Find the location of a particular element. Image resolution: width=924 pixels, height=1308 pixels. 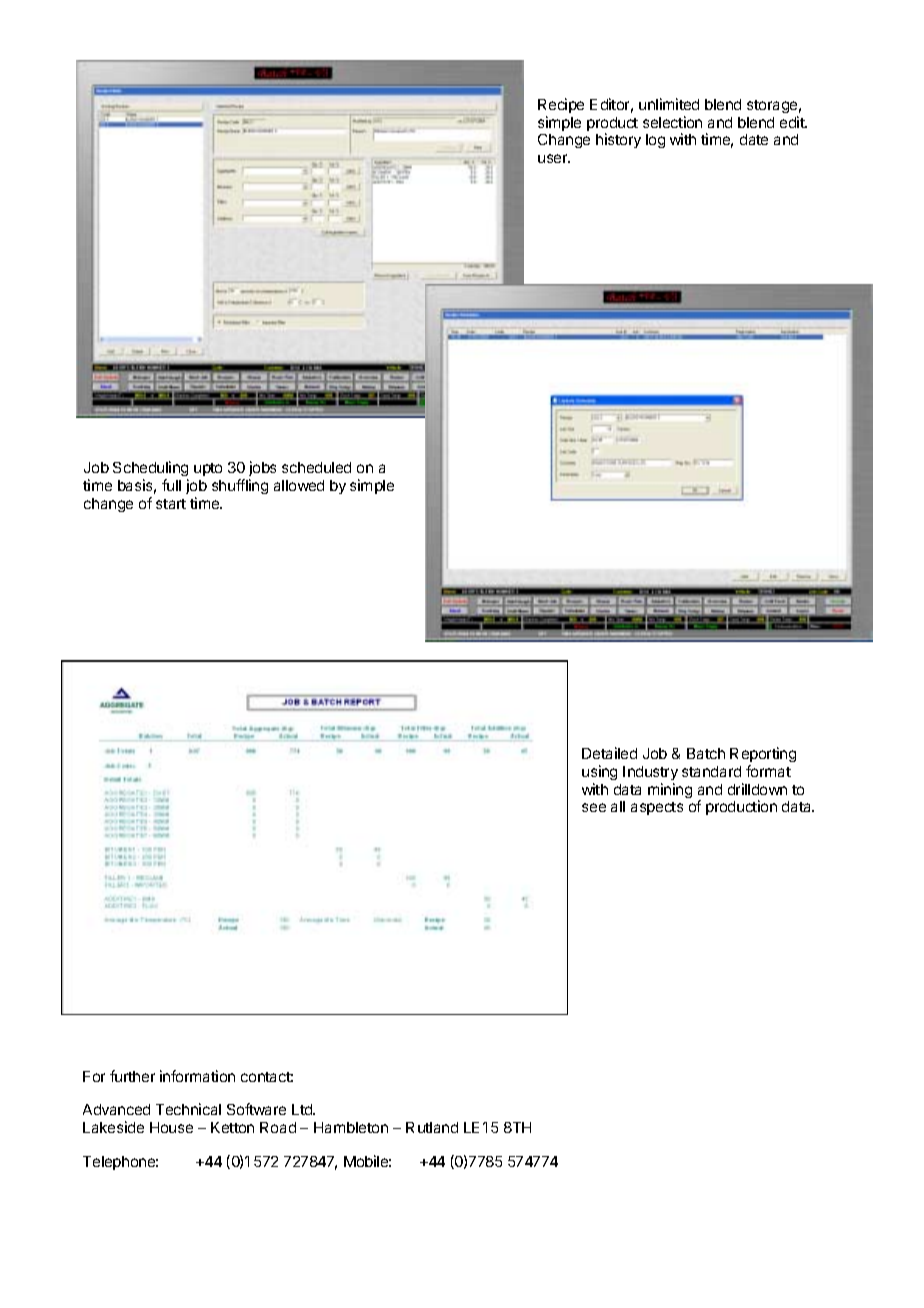

aspects is located at coordinates (657, 808).
